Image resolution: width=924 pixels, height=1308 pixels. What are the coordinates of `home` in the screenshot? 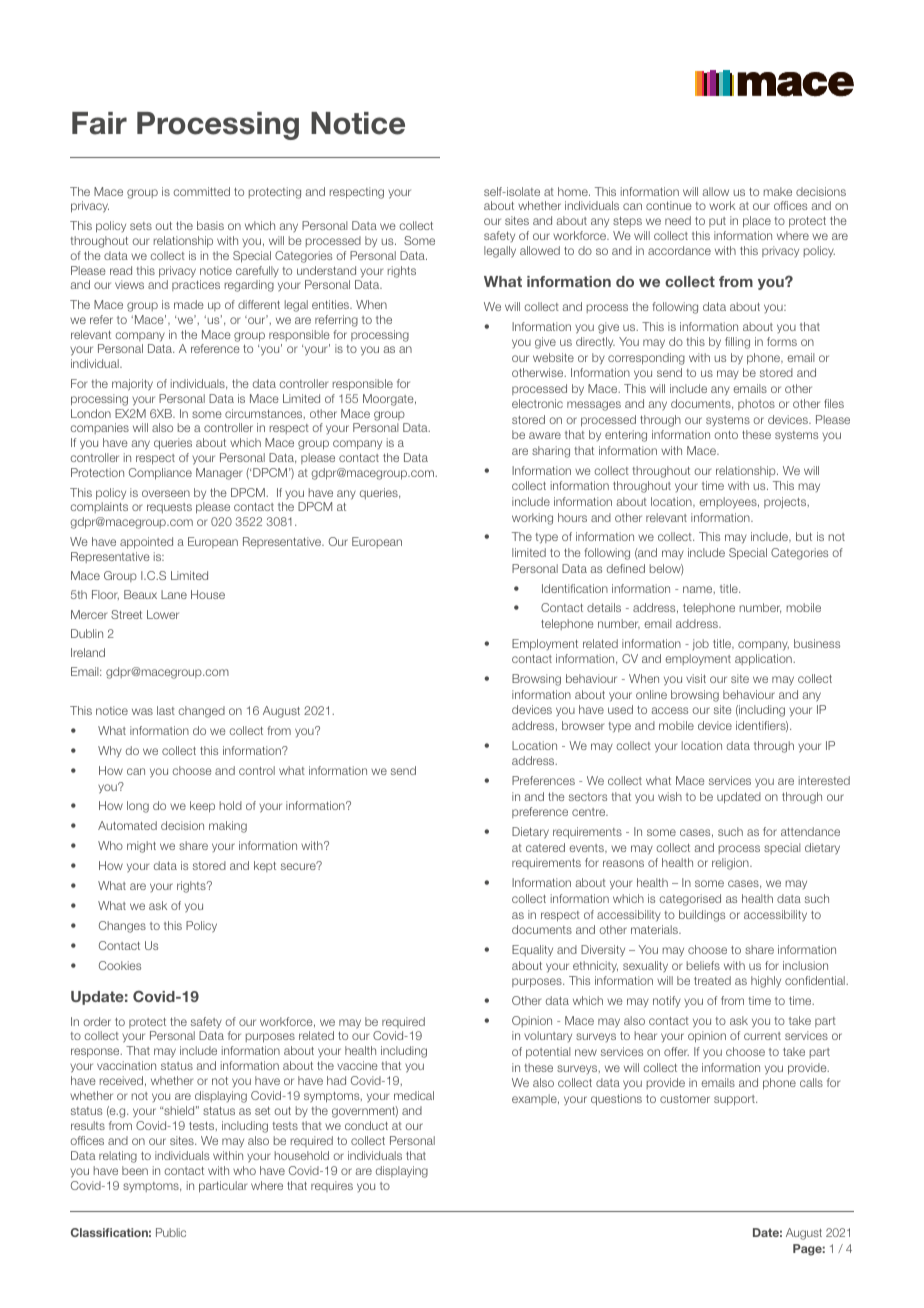 It's located at (574, 191).
